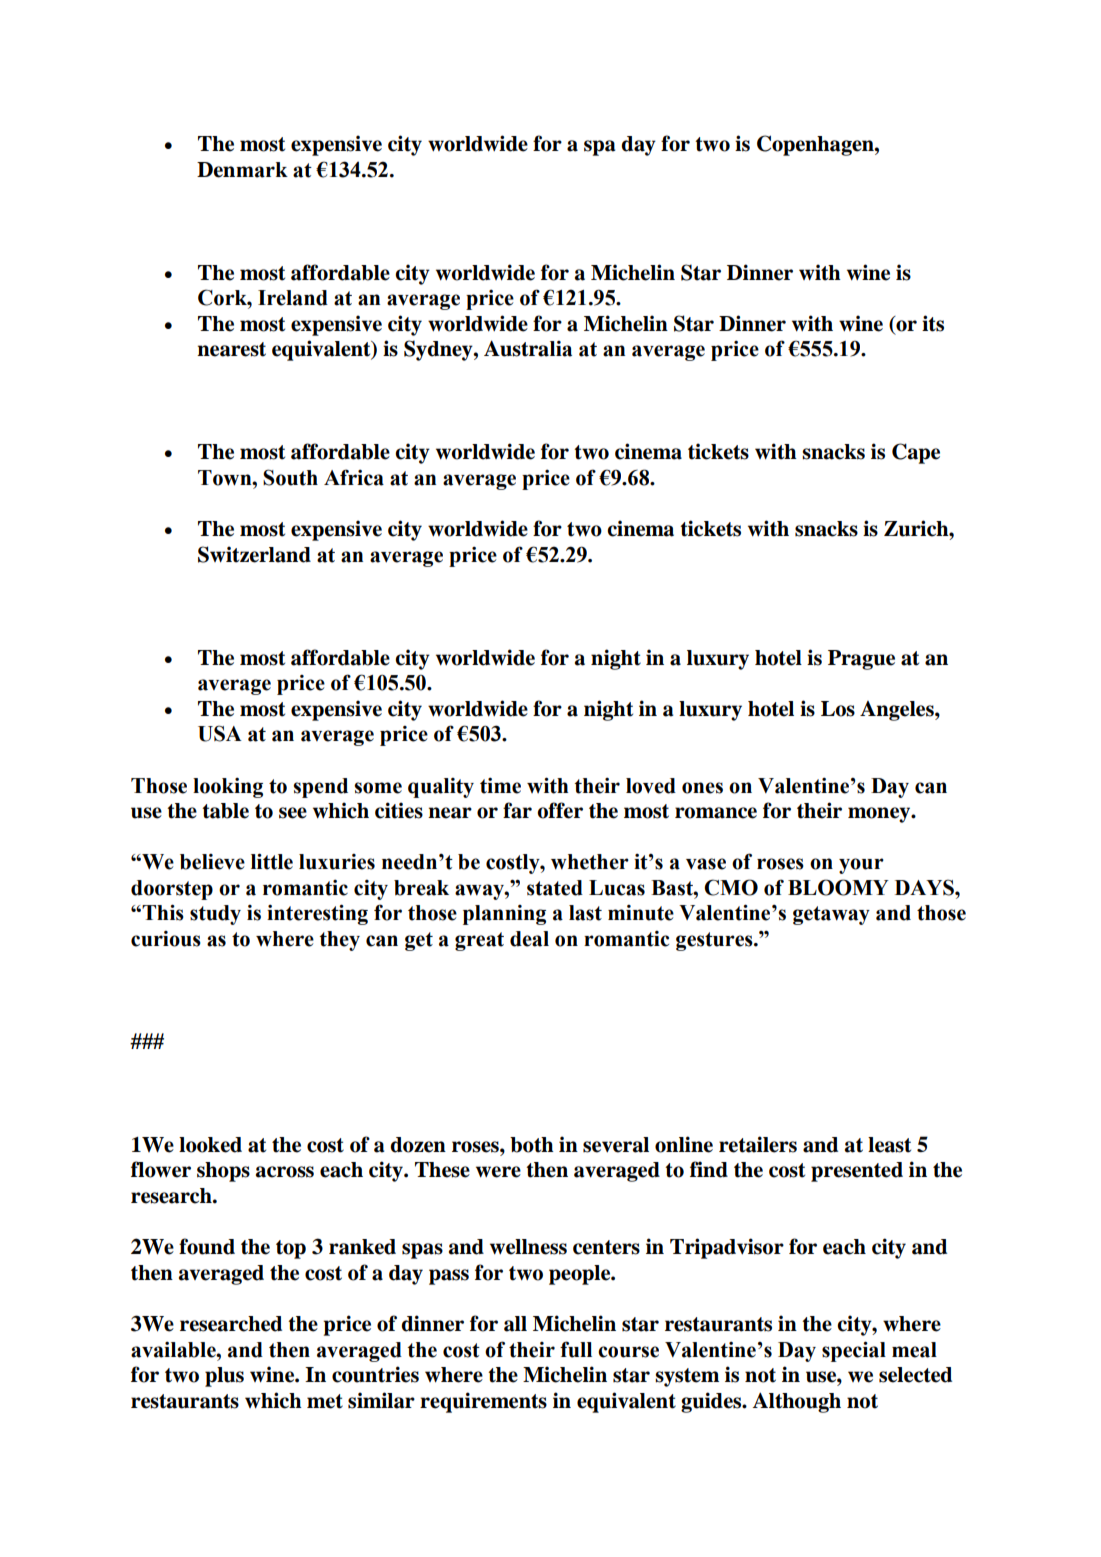 This screenshot has height=1557, width=1101. What do you see at coordinates (242, 170) in the screenshot?
I see `Denmark` at bounding box center [242, 170].
